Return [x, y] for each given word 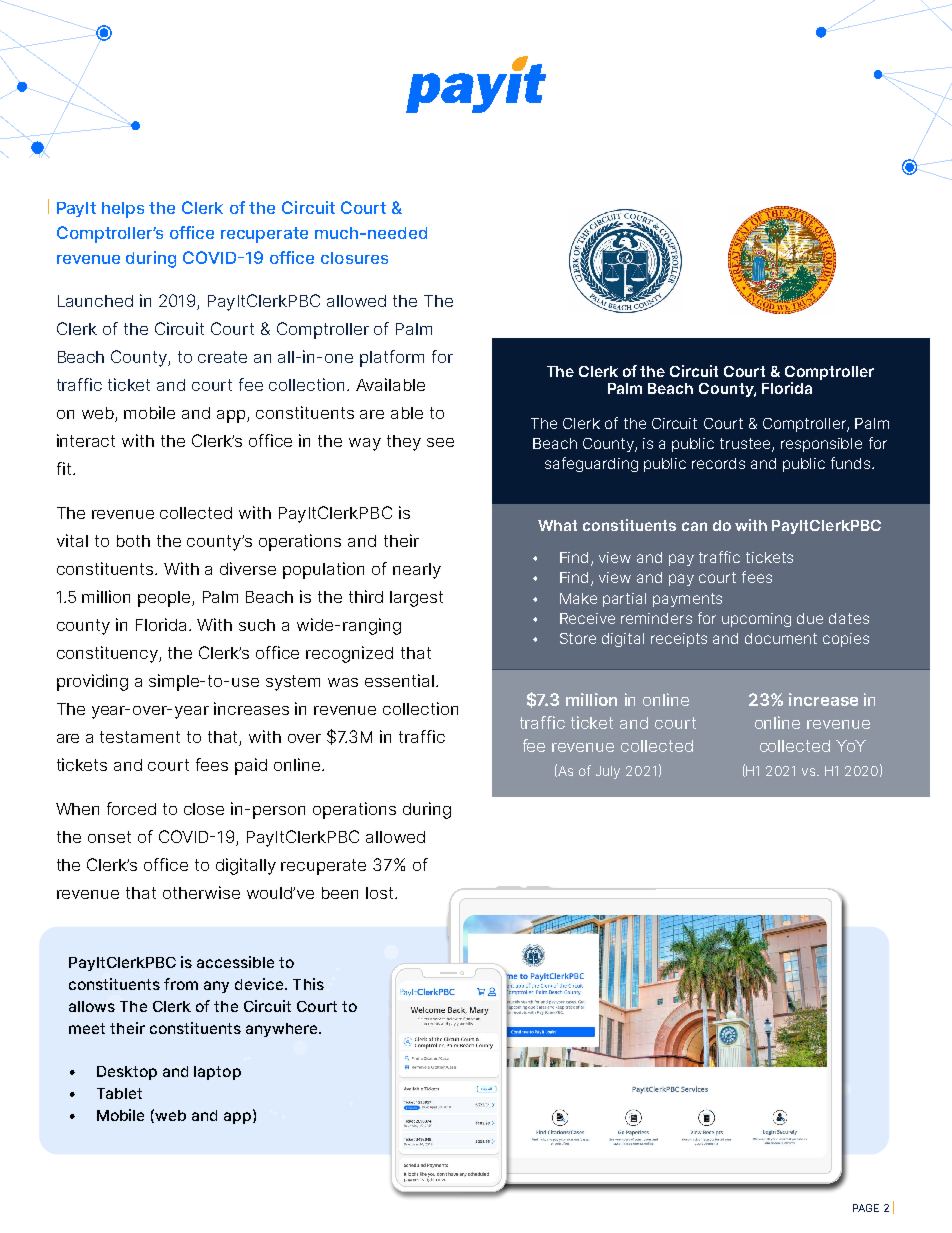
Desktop [127, 1073]
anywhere [283, 1030]
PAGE [866, 1208]
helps [123, 210]
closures [354, 258]
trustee [746, 445]
